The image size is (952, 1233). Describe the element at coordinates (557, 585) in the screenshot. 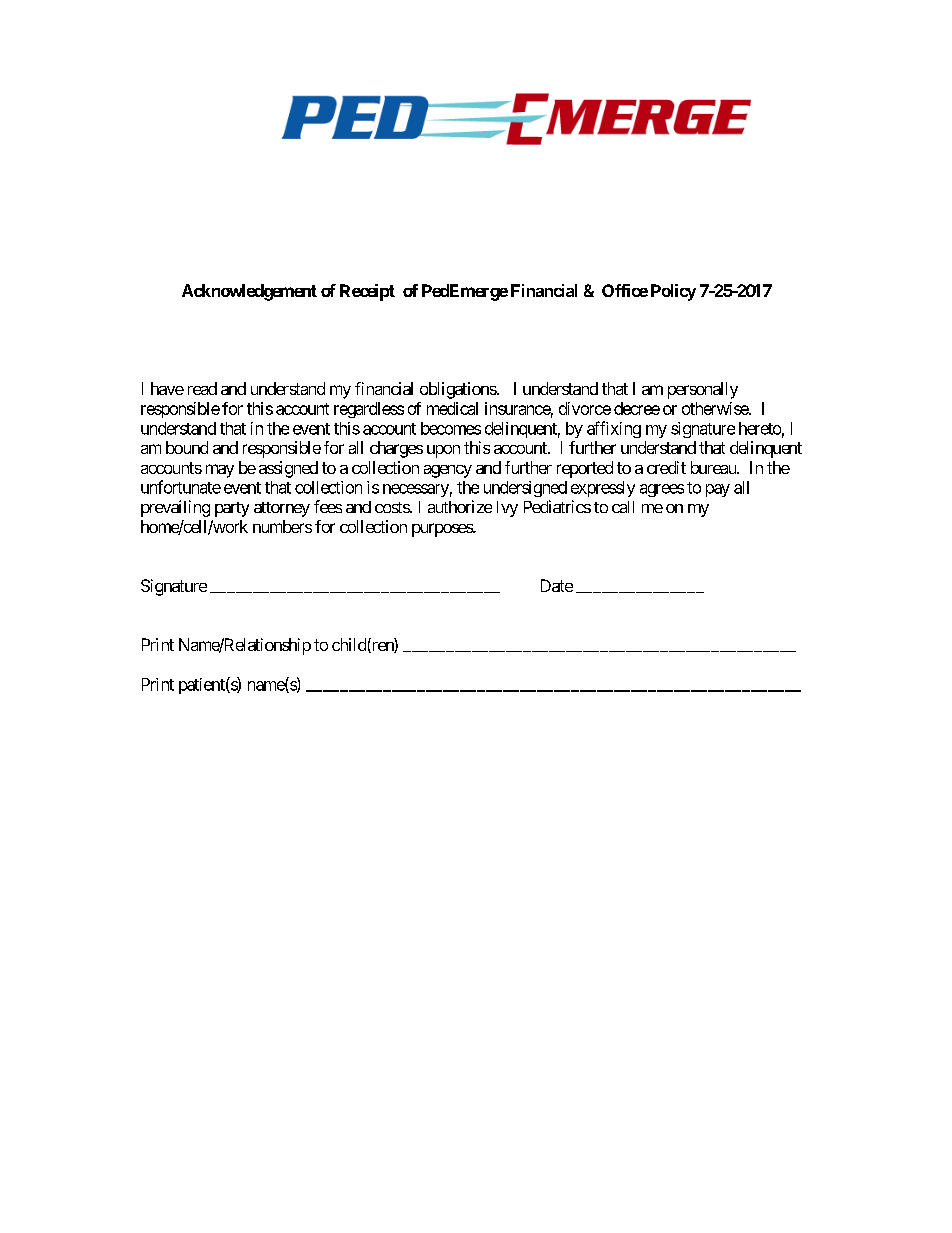

I see `Date` at that location.
